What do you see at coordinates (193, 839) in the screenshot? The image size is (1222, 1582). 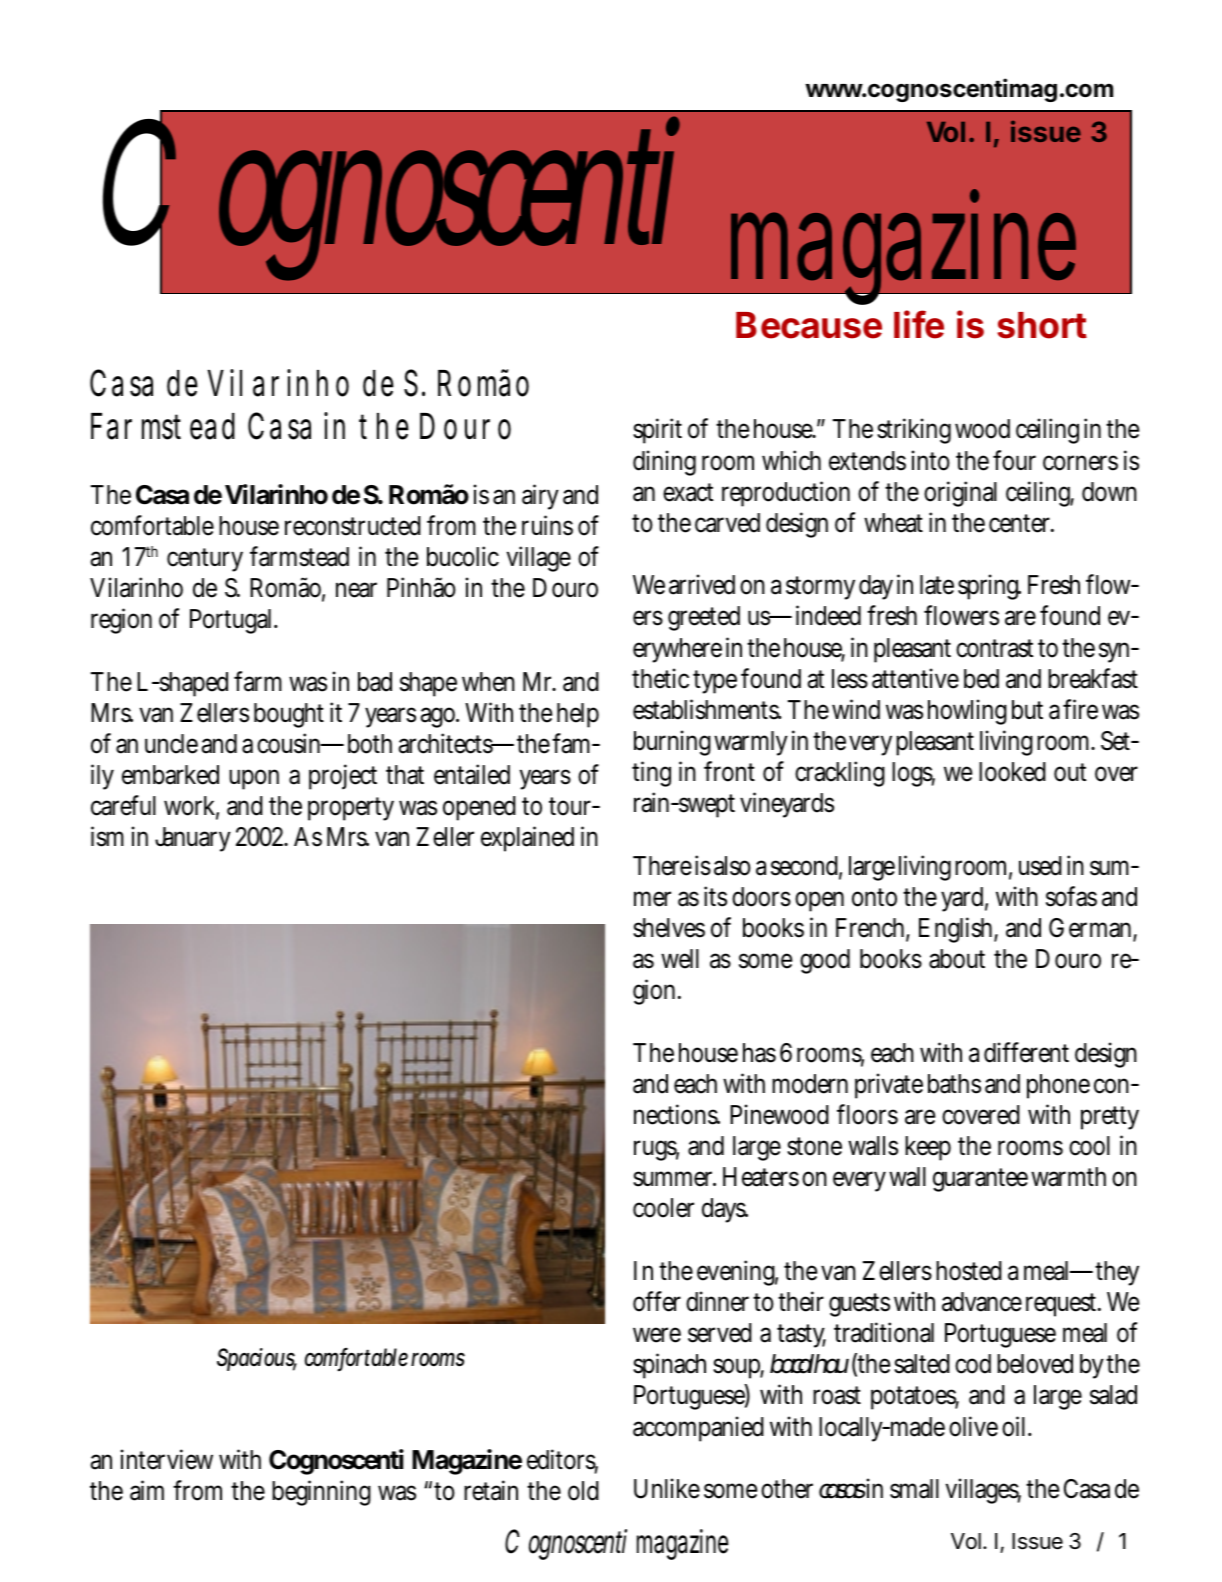 I see `January` at bounding box center [193, 839].
